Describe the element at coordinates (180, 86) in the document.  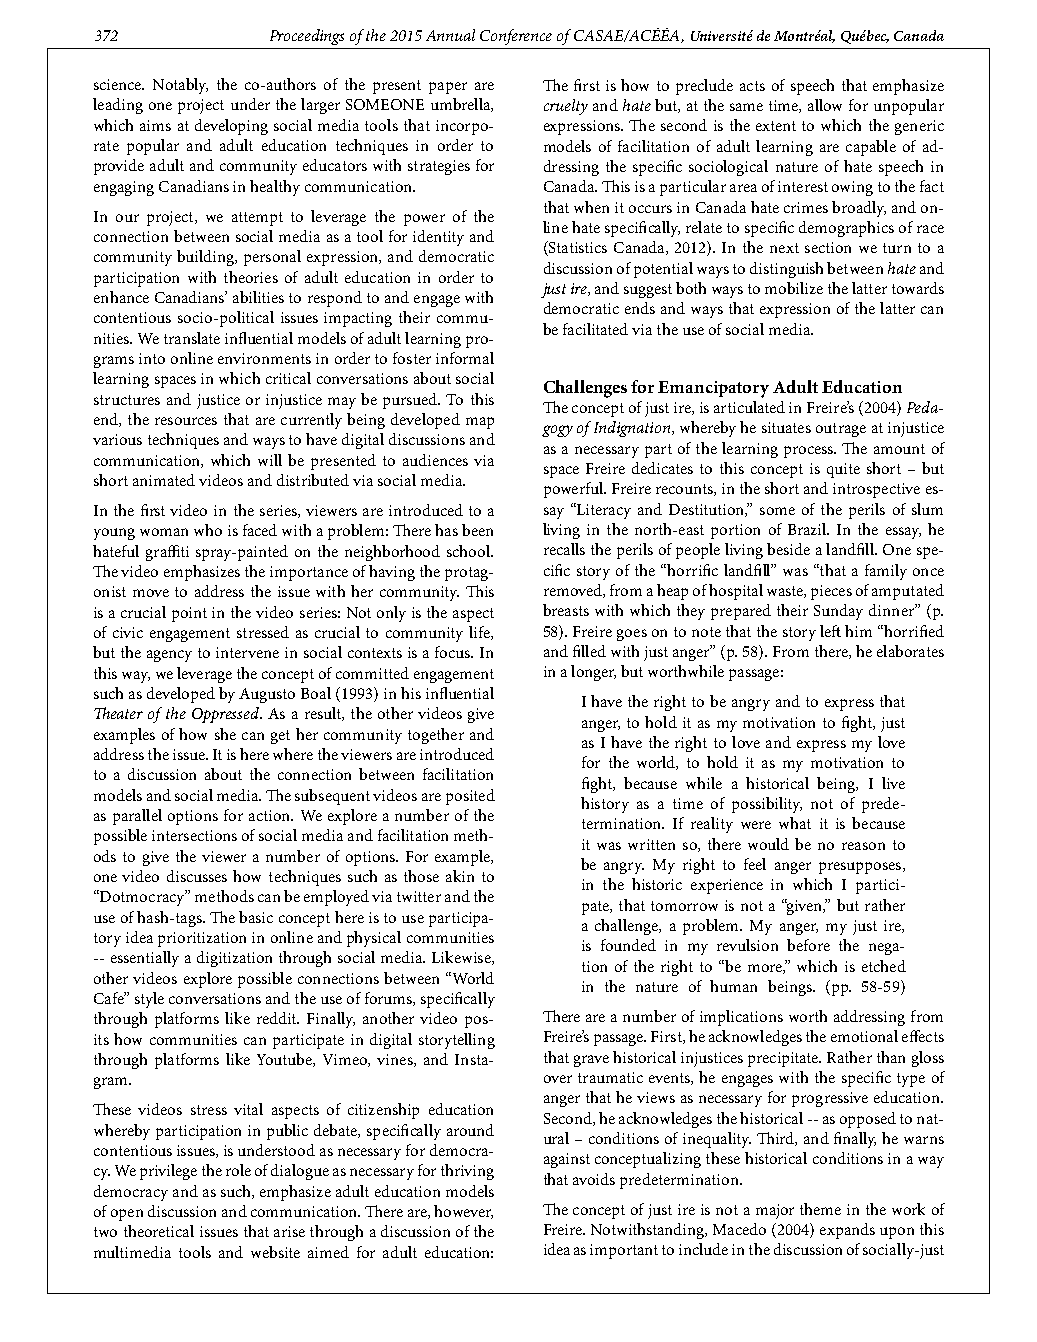
I see `Notably` at that location.
